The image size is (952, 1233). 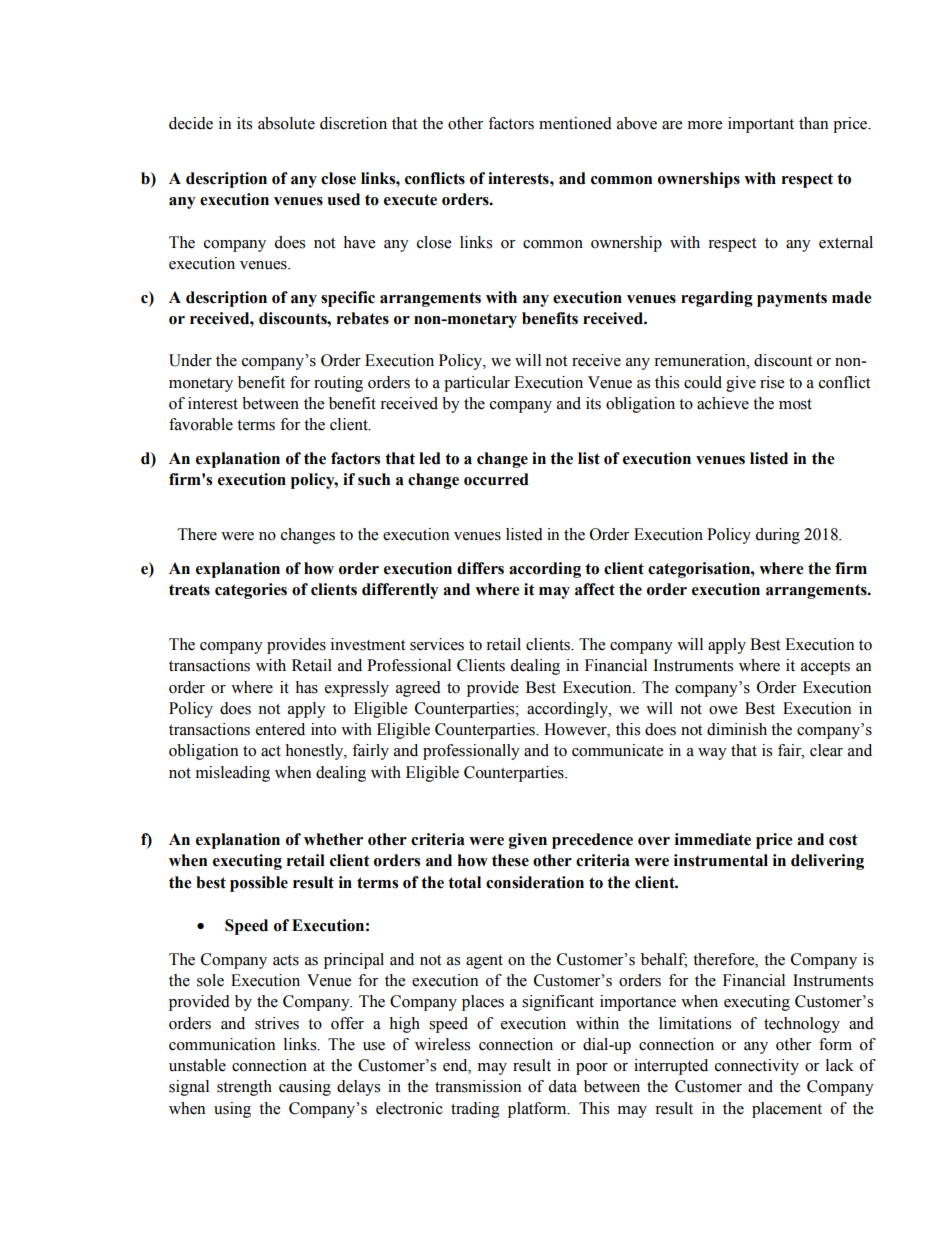 I want to click on differs, so click(x=480, y=568).
